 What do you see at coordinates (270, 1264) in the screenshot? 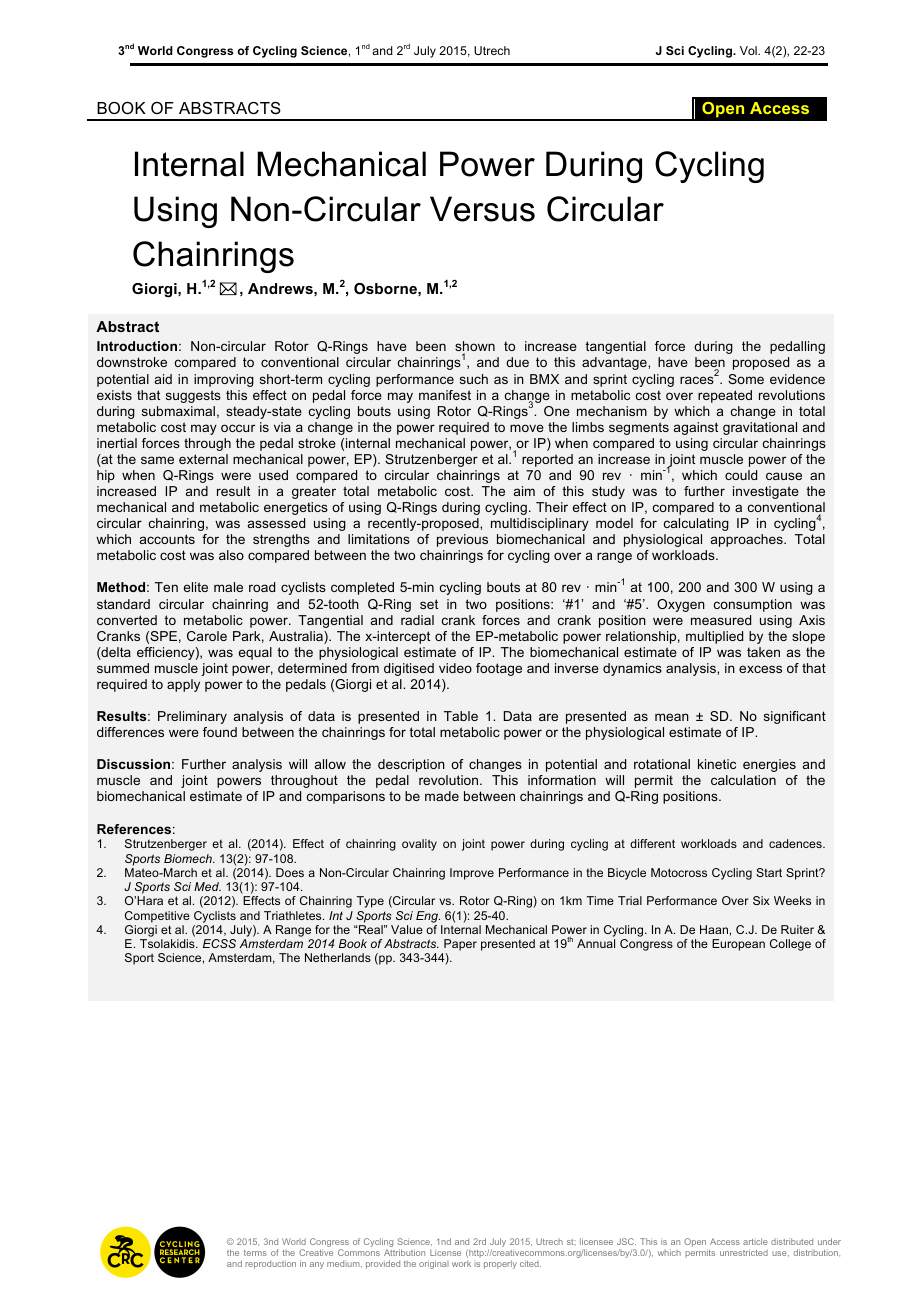
I see `reproduction` at bounding box center [270, 1264].
